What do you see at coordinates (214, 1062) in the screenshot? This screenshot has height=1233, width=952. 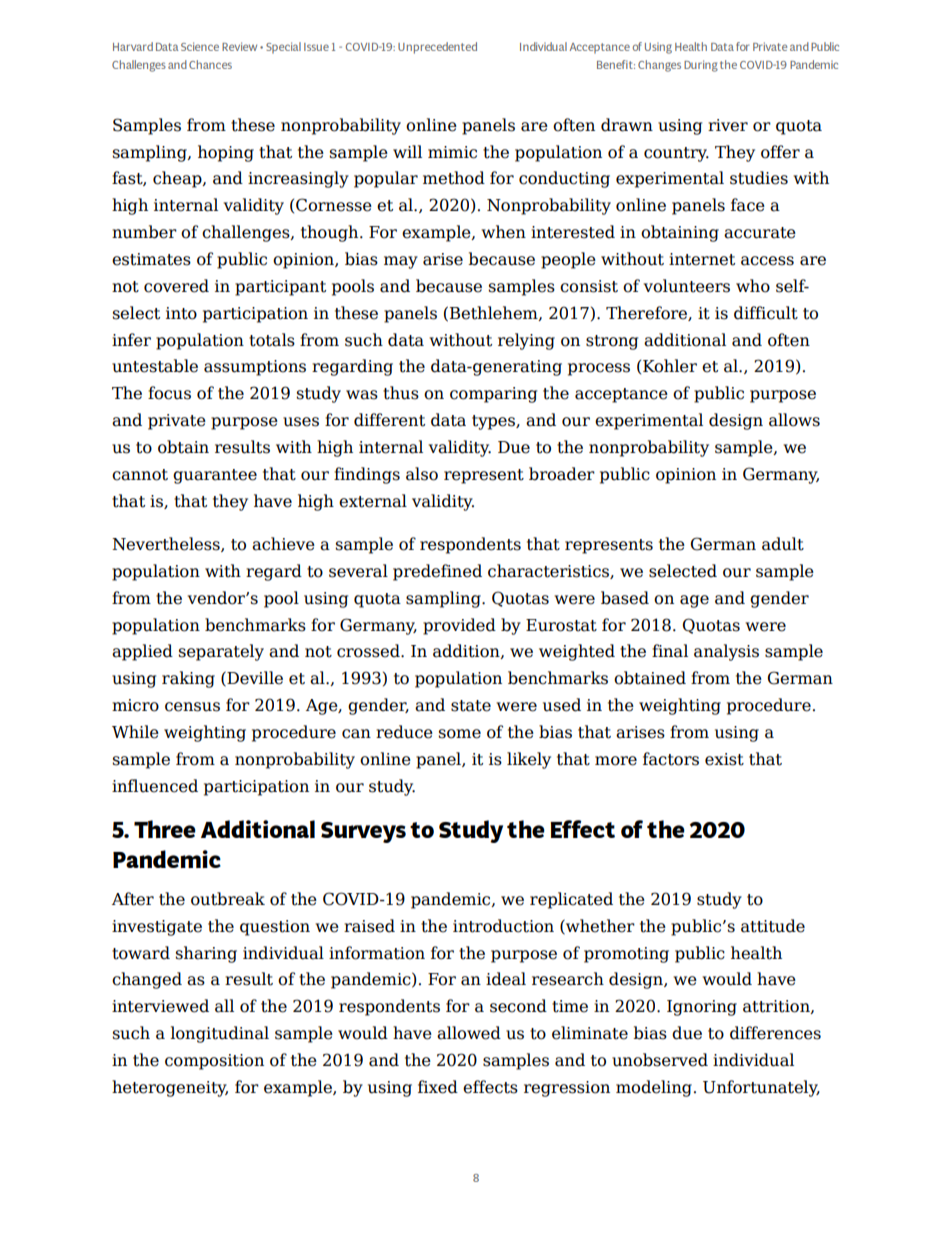 I see `composition` at bounding box center [214, 1062].
